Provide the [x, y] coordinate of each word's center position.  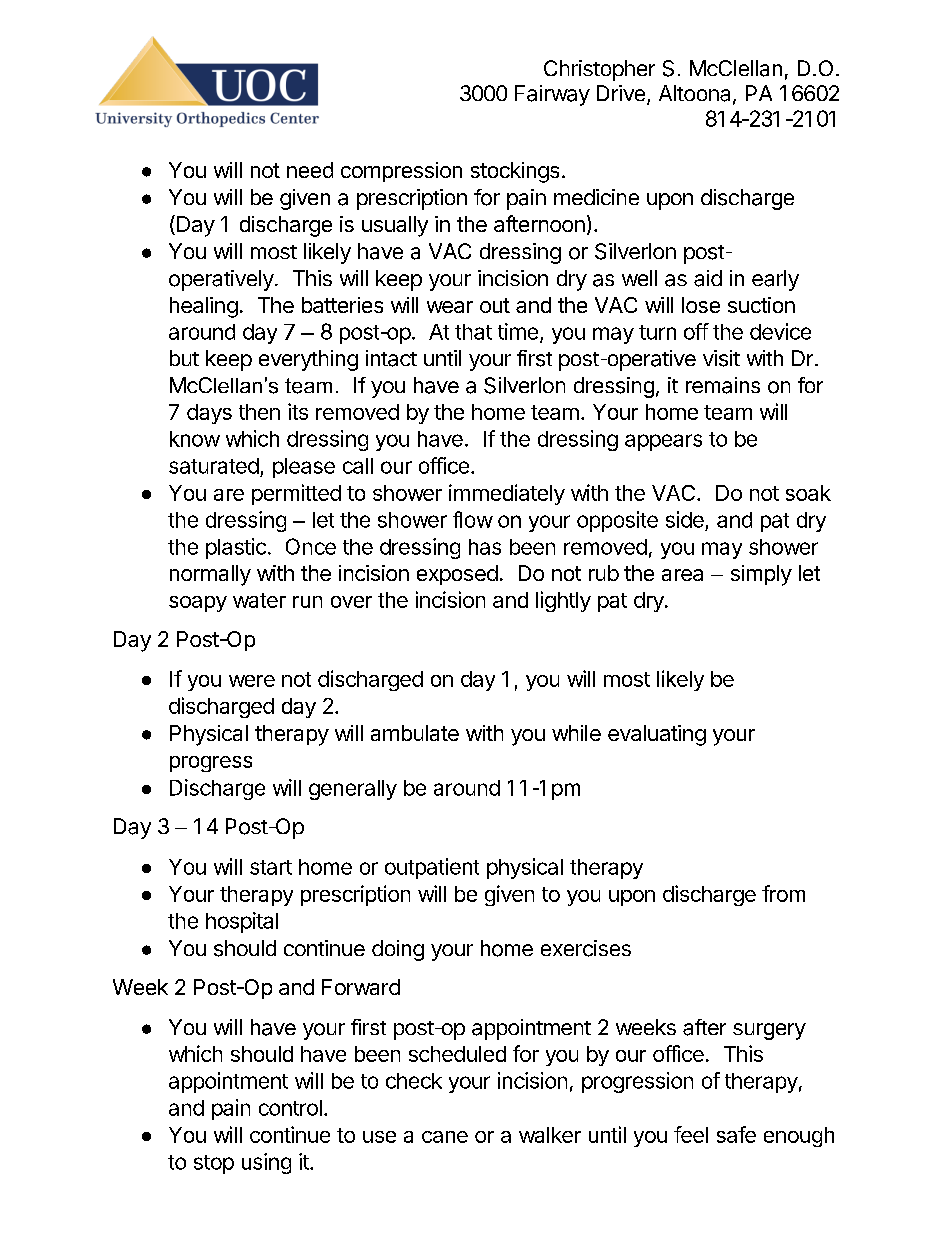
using [266, 1163]
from [783, 893]
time [518, 331]
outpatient [432, 868]
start [271, 867]
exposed [457, 575]
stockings [515, 172]
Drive [621, 93]
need [310, 170]
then [259, 412]
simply [761, 575]
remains [723, 385]
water [259, 600]
